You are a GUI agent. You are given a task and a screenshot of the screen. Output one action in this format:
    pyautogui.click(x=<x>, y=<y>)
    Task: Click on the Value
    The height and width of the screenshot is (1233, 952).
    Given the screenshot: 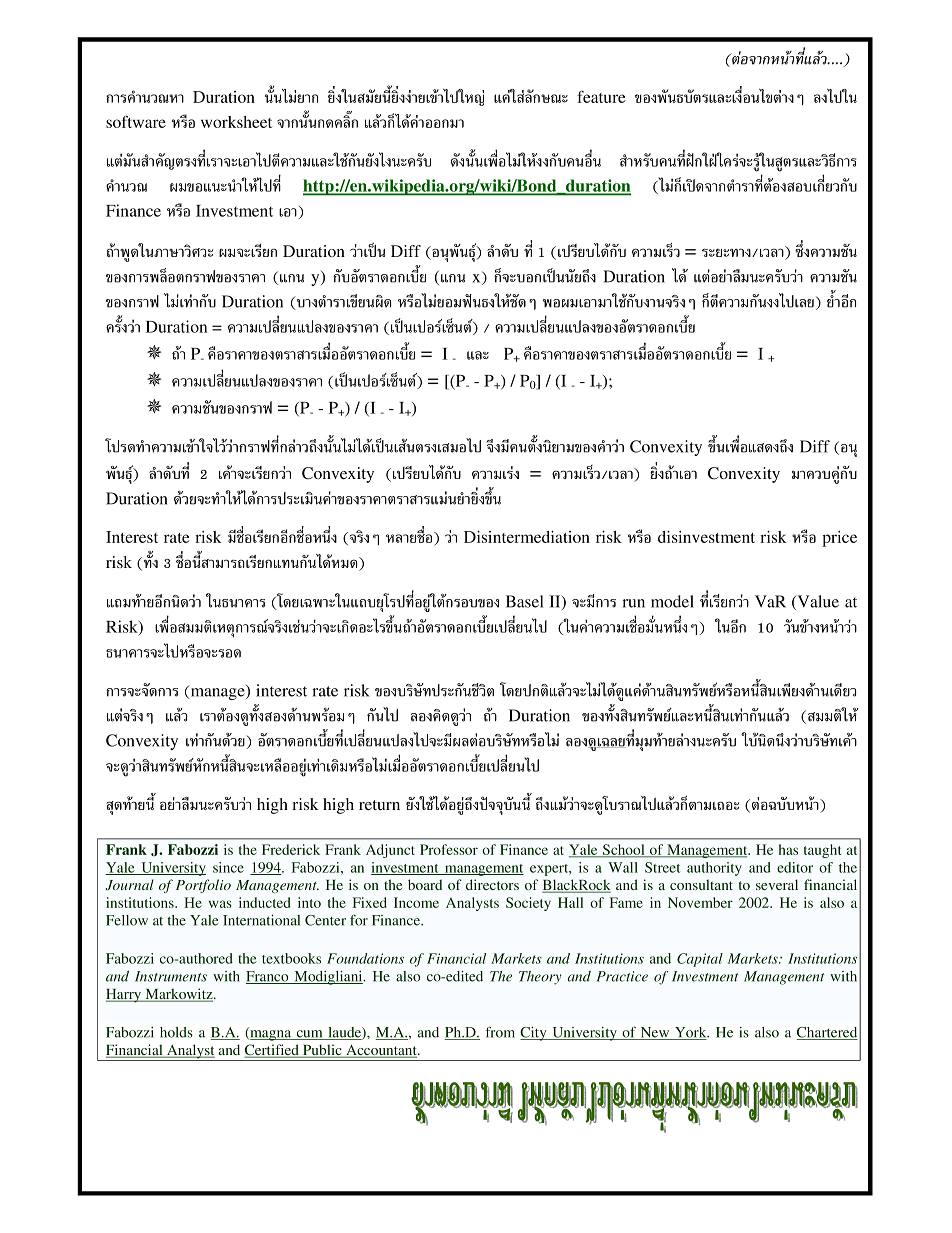 What is the action you would take?
    pyautogui.click(x=817, y=602)
